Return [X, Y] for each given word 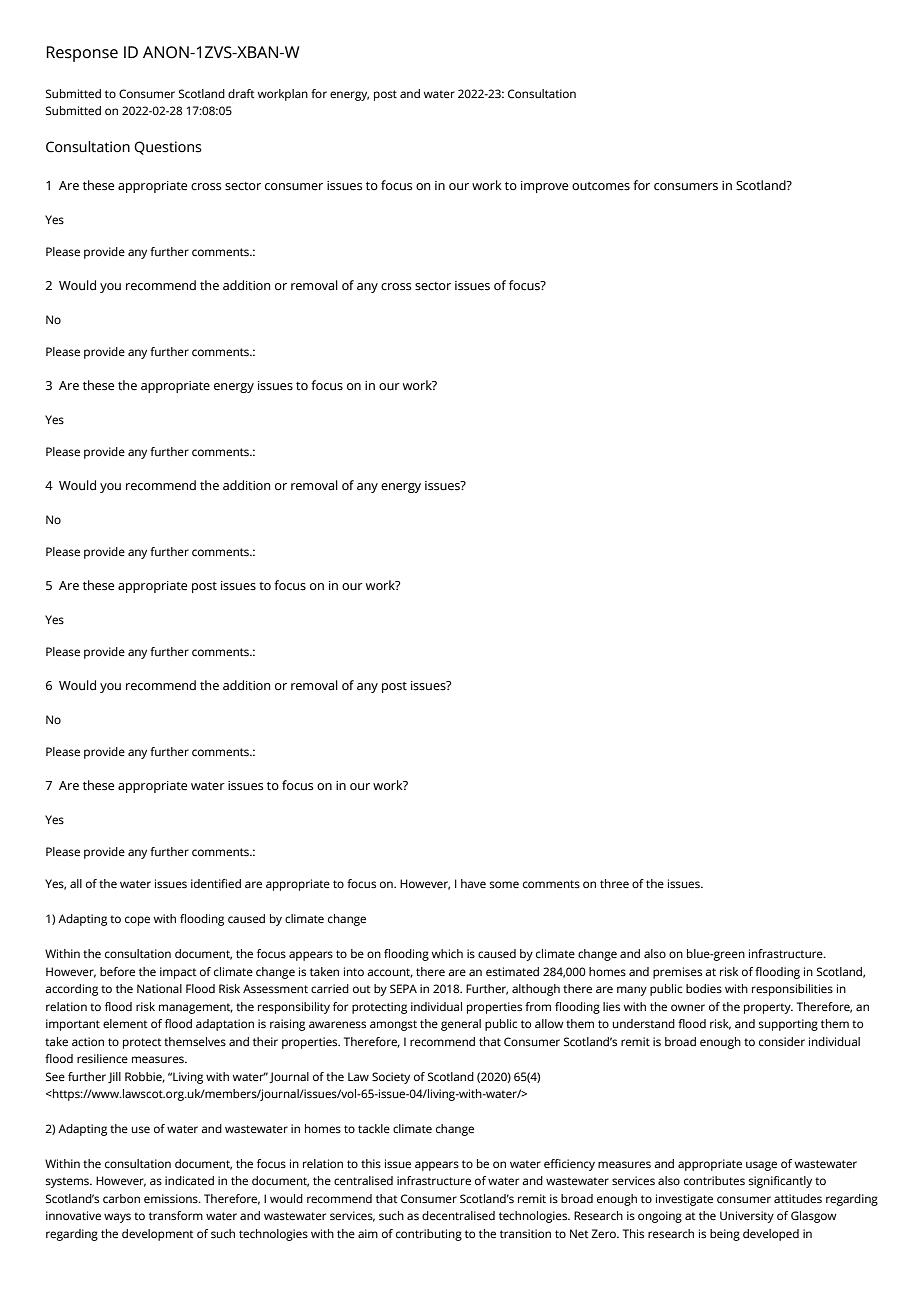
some [504, 884]
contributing [429, 1235]
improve [544, 187]
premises [677, 973]
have [473, 883]
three [614, 883]
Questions [168, 148]
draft [241, 93]
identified [216, 883]
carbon [121, 1198]
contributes [714, 1180]
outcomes [601, 186]
